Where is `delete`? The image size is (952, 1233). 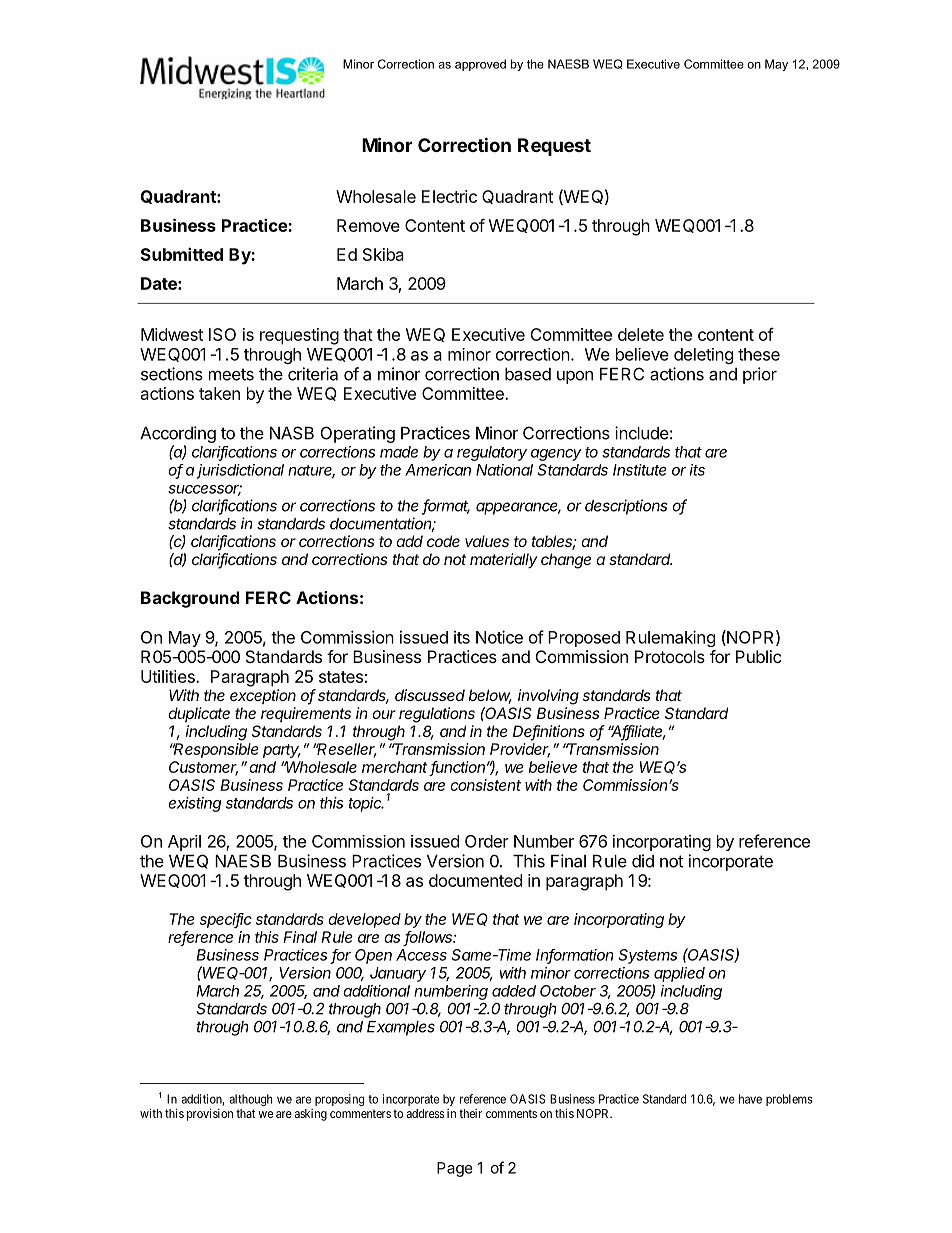
delete is located at coordinates (641, 334).
